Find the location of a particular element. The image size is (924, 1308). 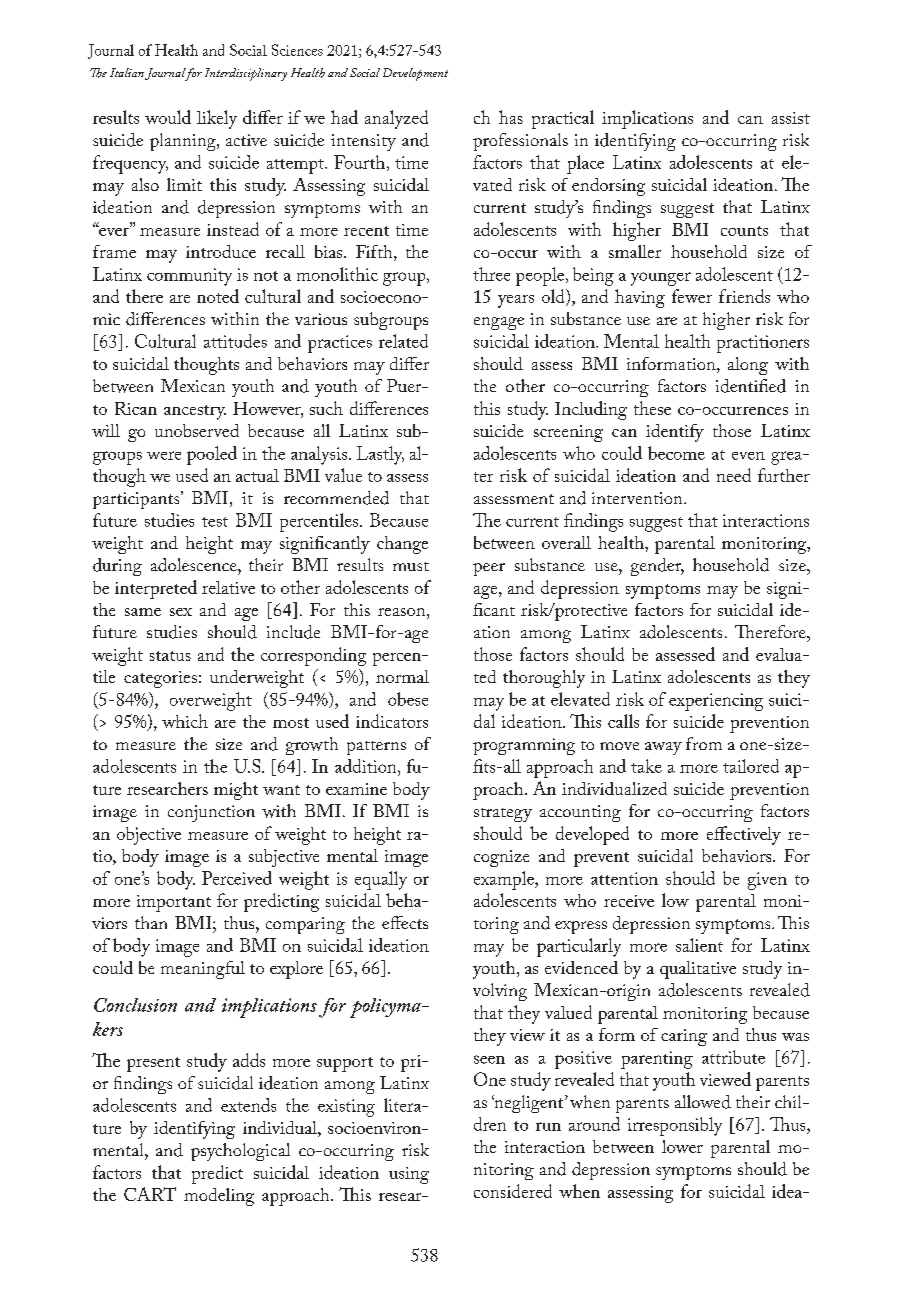

sex is located at coordinates (181, 612).
